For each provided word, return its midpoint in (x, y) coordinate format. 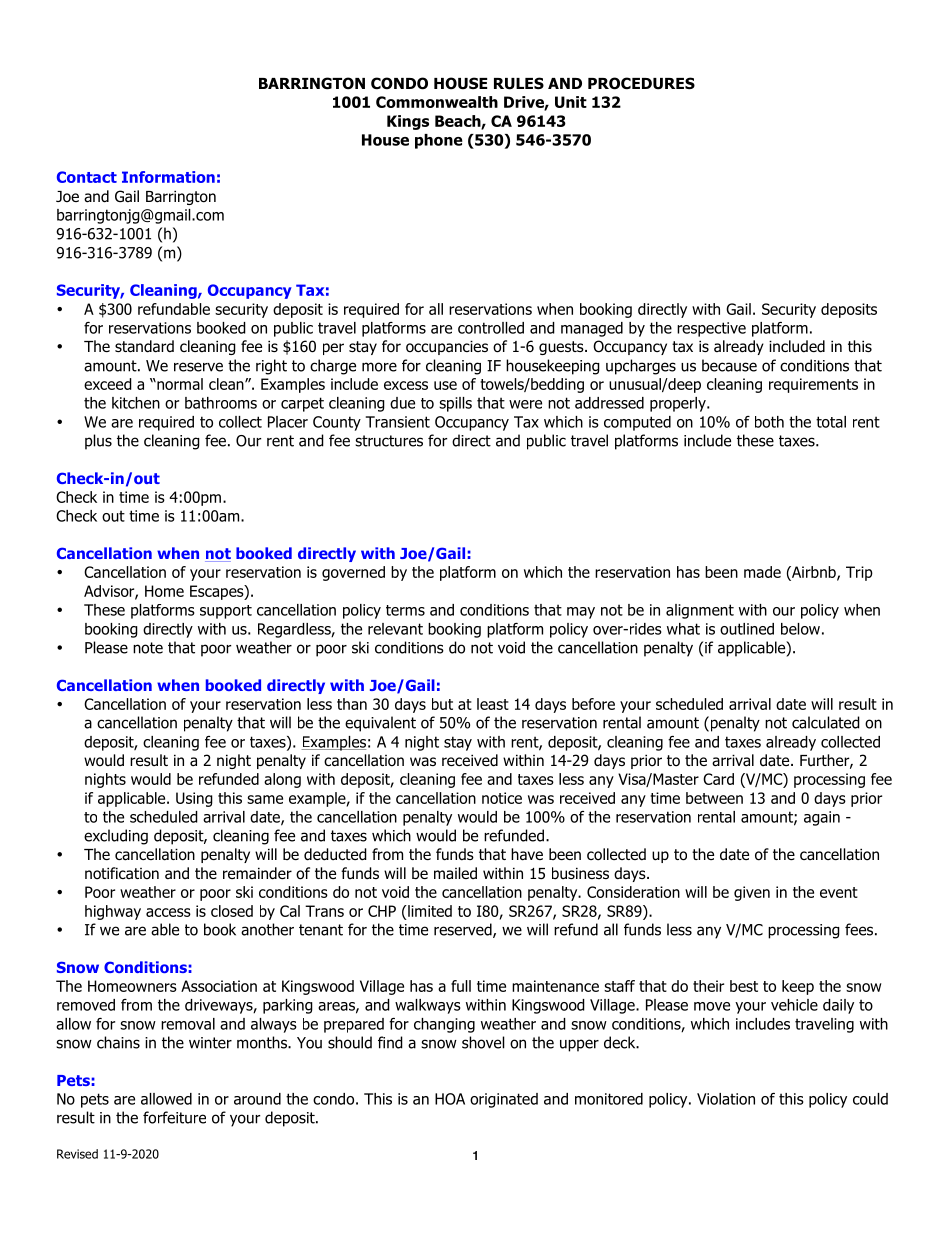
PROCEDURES (641, 83)
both (769, 422)
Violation (726, 1099)
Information (168, 177)
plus (98, 442)
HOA (450, 1099)
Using (194, 799)
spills (455, 404)
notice (502, 798)
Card (718, 779)
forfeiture (174, 1117)
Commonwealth (437, 102)
